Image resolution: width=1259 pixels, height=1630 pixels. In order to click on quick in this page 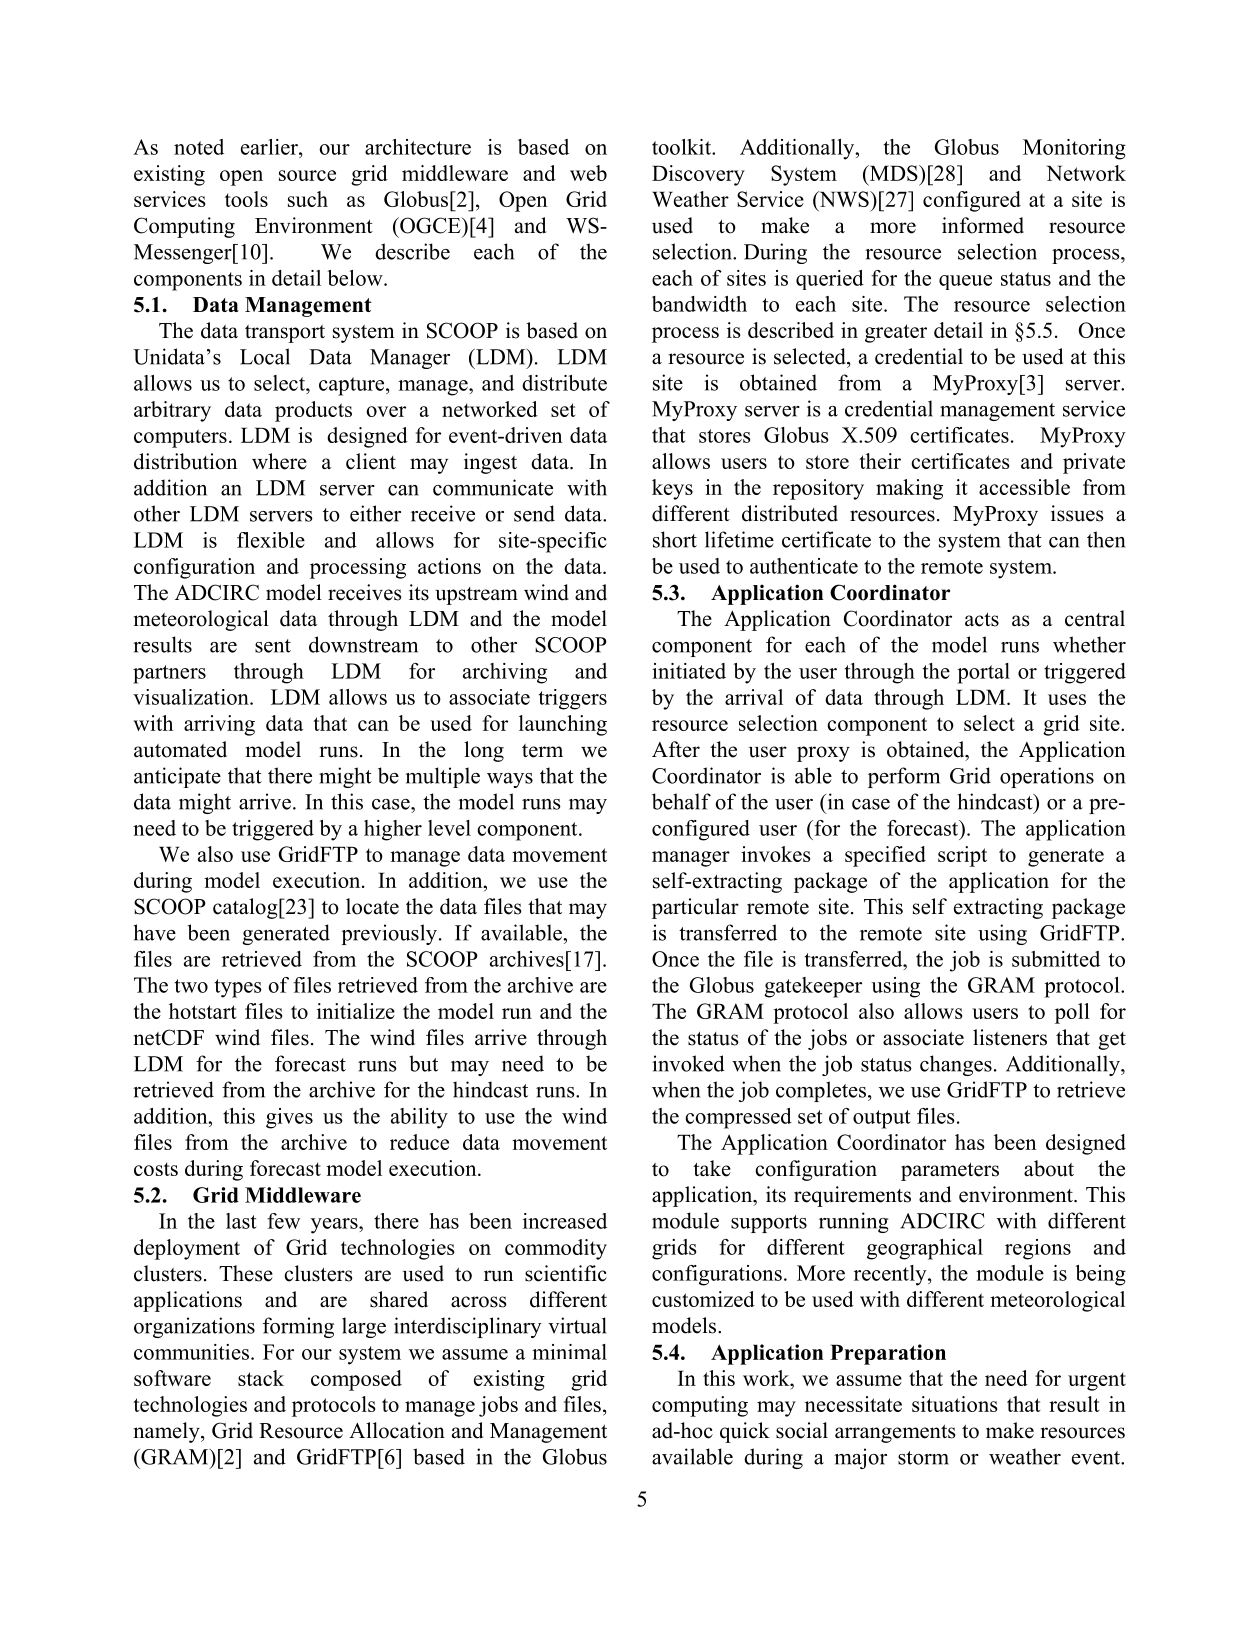, I will do `click(745, 1432)`.
